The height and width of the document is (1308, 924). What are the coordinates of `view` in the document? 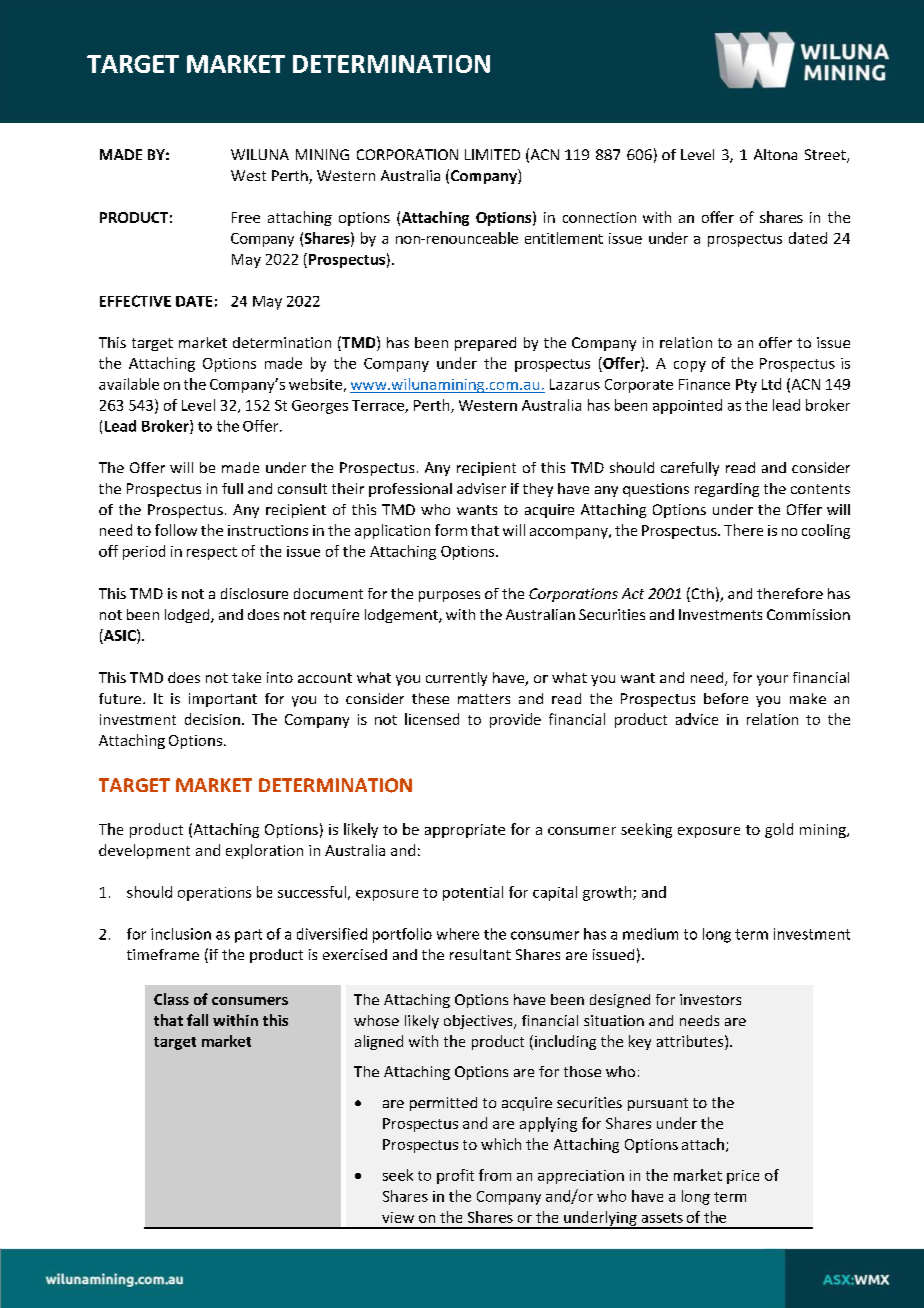 It's located at (398, 1217).
